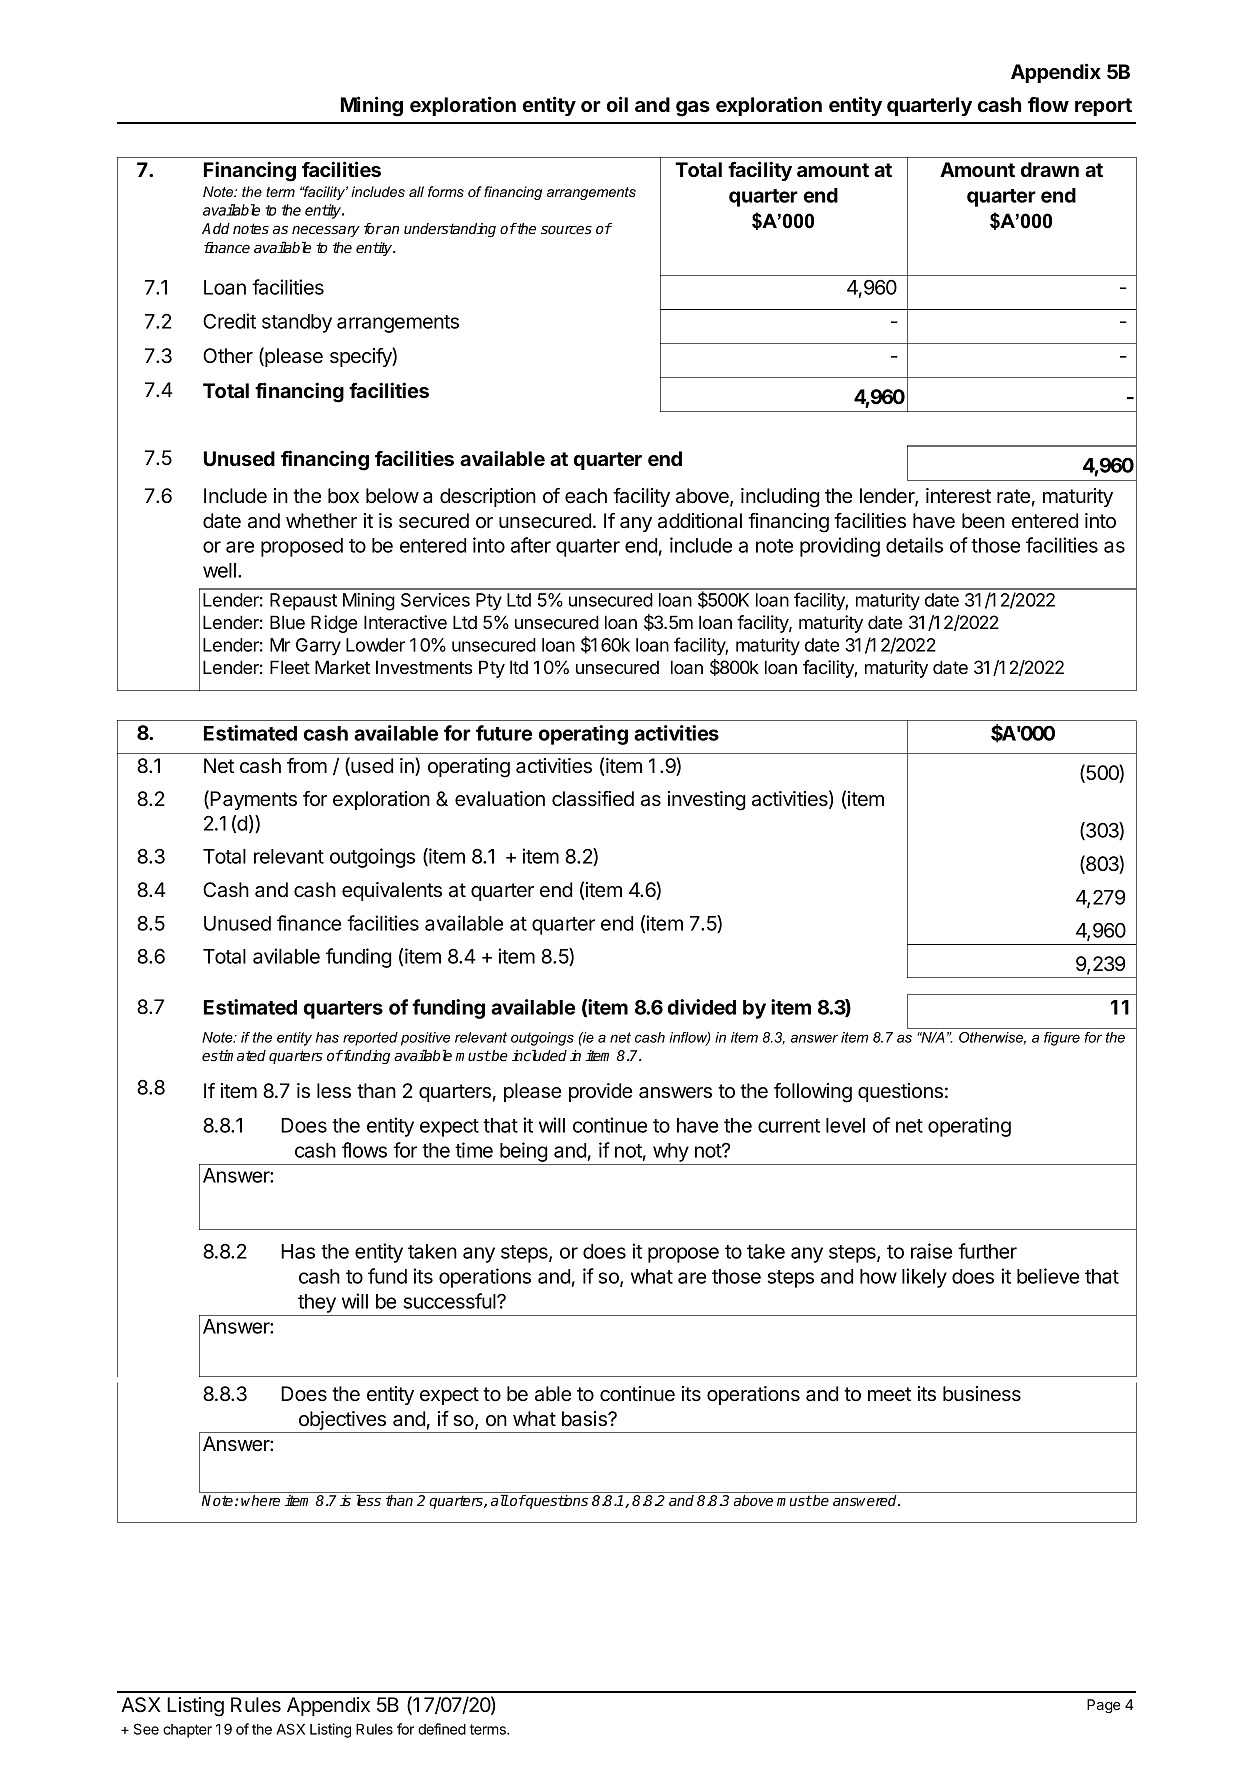 This document has height=1772, width=1253. What do you see at coordinates (392, 891) in the document?
I see `equivalents` at bounding box center [392, 891].
